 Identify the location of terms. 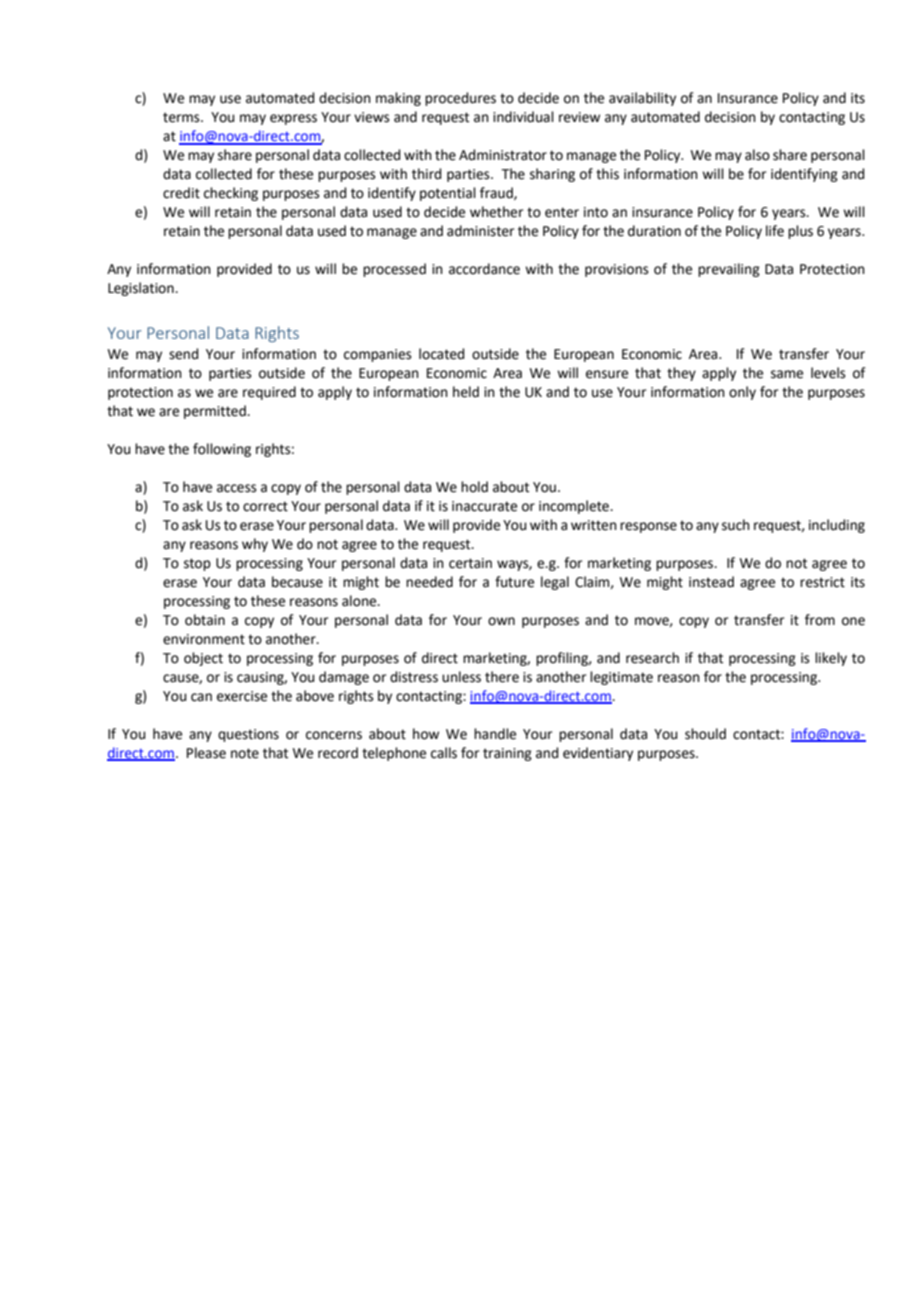
(182, 117).
